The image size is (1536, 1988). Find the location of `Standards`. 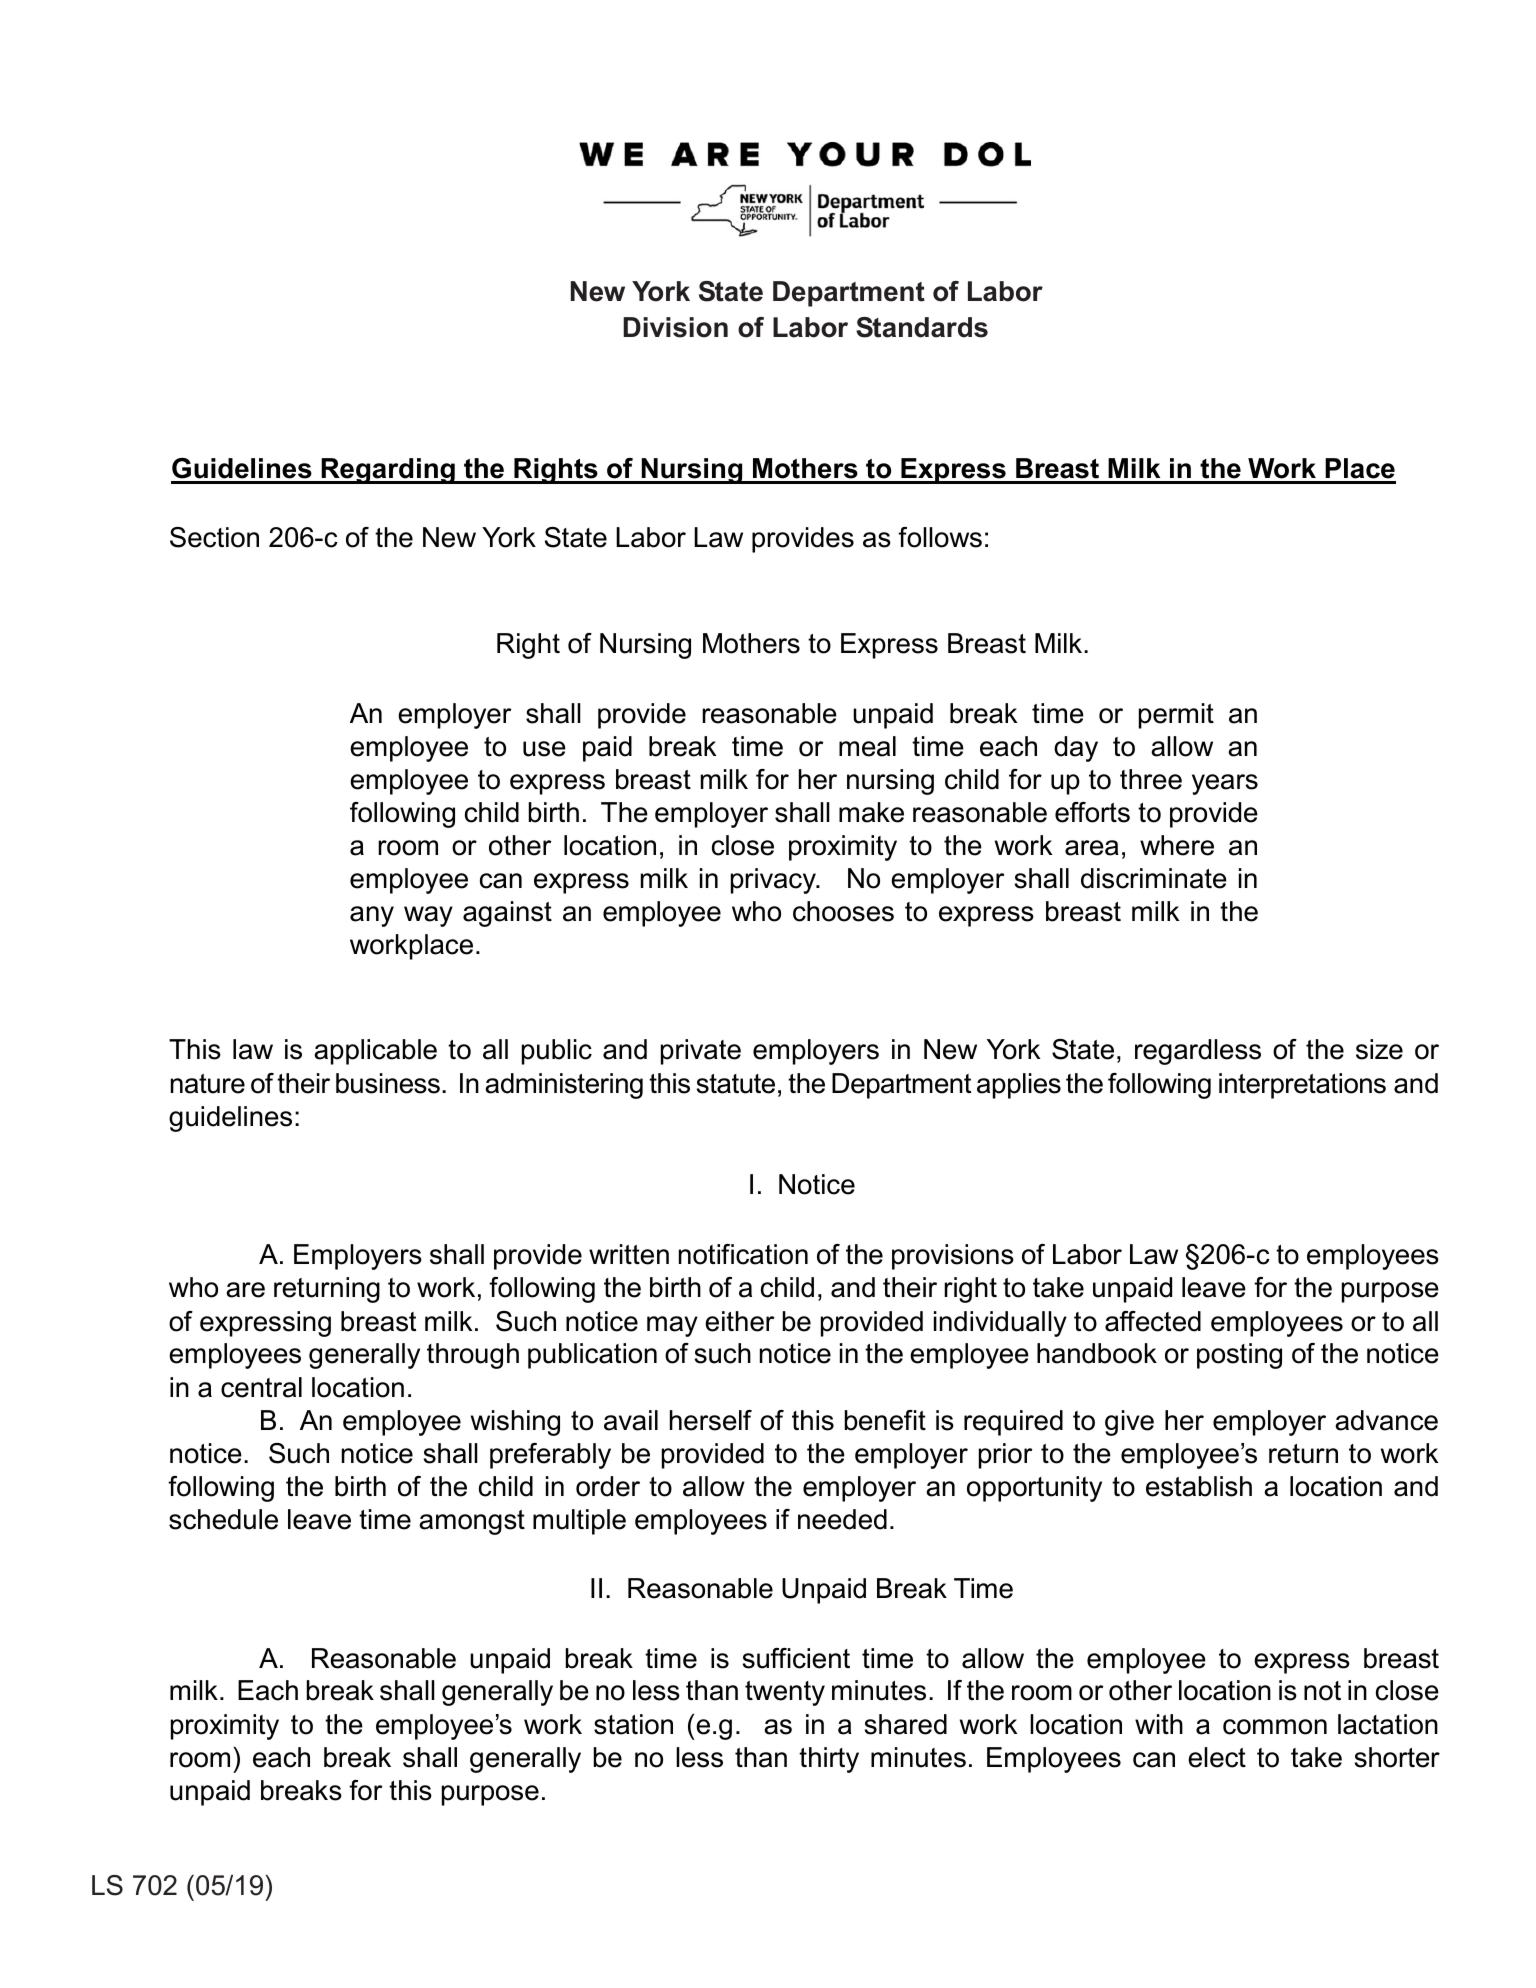

Standards is located at coordinates (922, 327).
